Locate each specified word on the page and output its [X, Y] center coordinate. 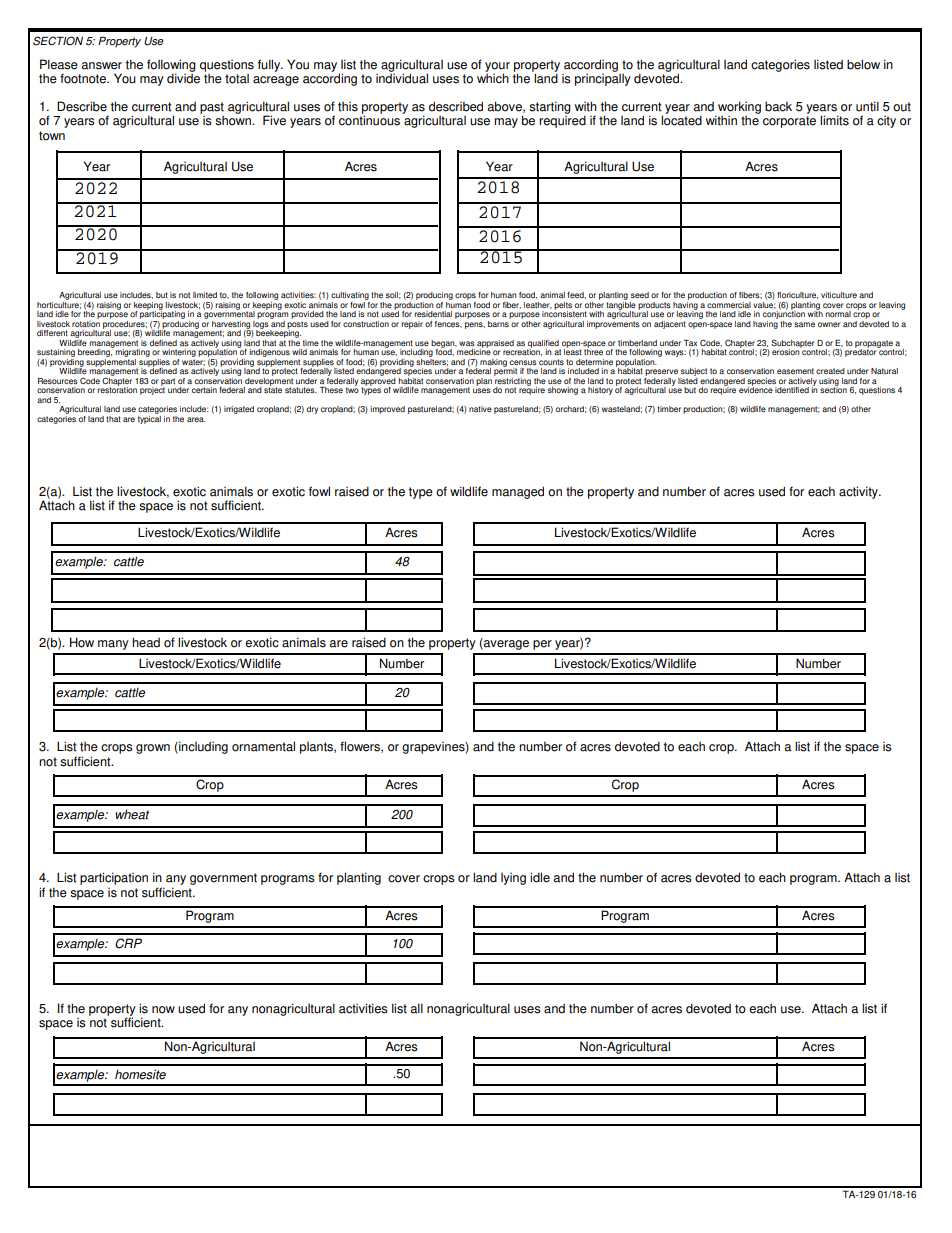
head [146, 642]
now [163, 1010]
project [152, 390]
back [778, 106]
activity [859, 492]
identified [792, 390]
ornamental [263, 746]
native [480, 409]
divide [183, 78]
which [493, 78]
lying [513, 879]
